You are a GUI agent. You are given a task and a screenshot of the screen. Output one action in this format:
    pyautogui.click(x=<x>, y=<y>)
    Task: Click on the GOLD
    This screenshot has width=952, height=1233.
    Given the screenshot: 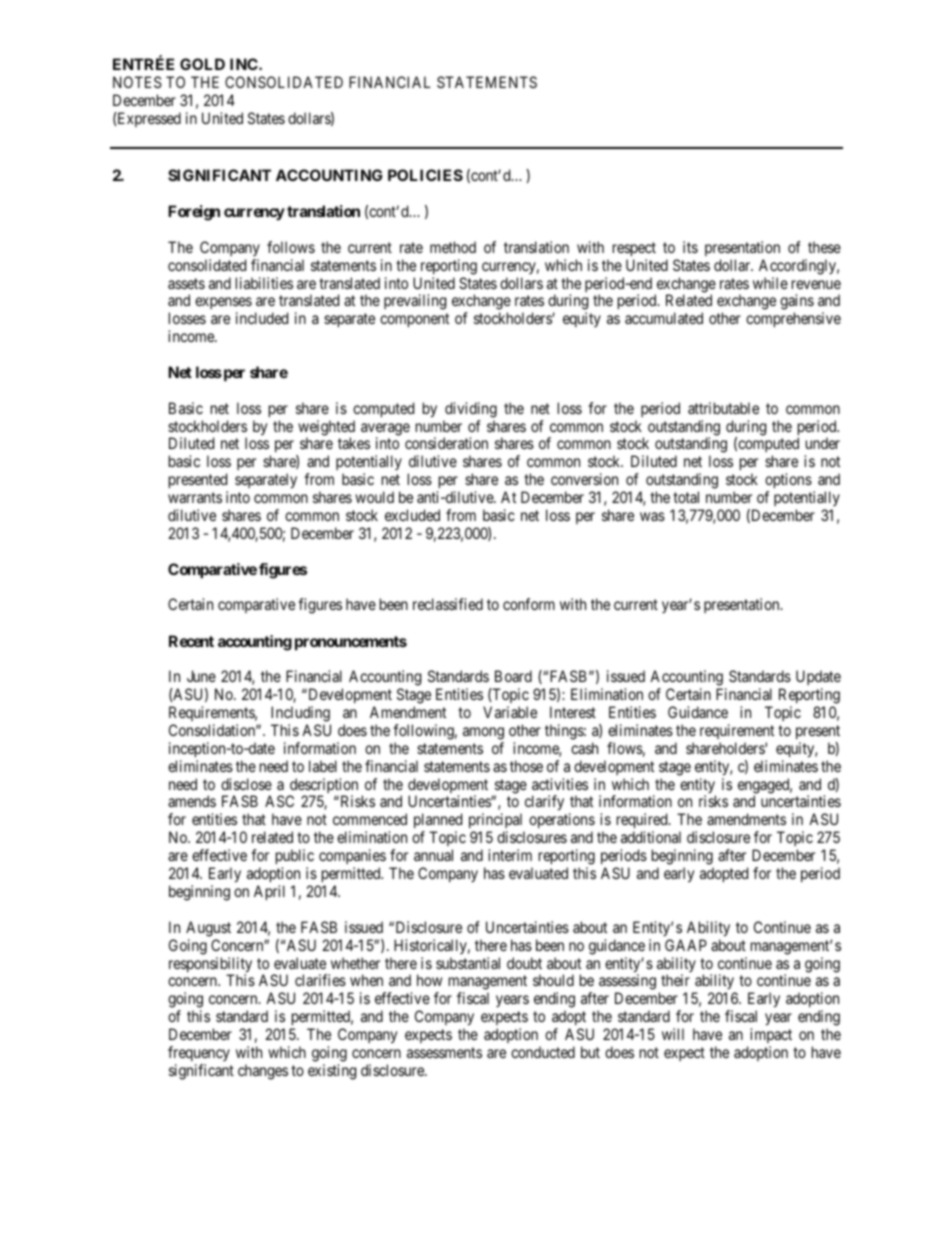 What is the action you would take?
    pyautogui.click(x=202, y=64)
